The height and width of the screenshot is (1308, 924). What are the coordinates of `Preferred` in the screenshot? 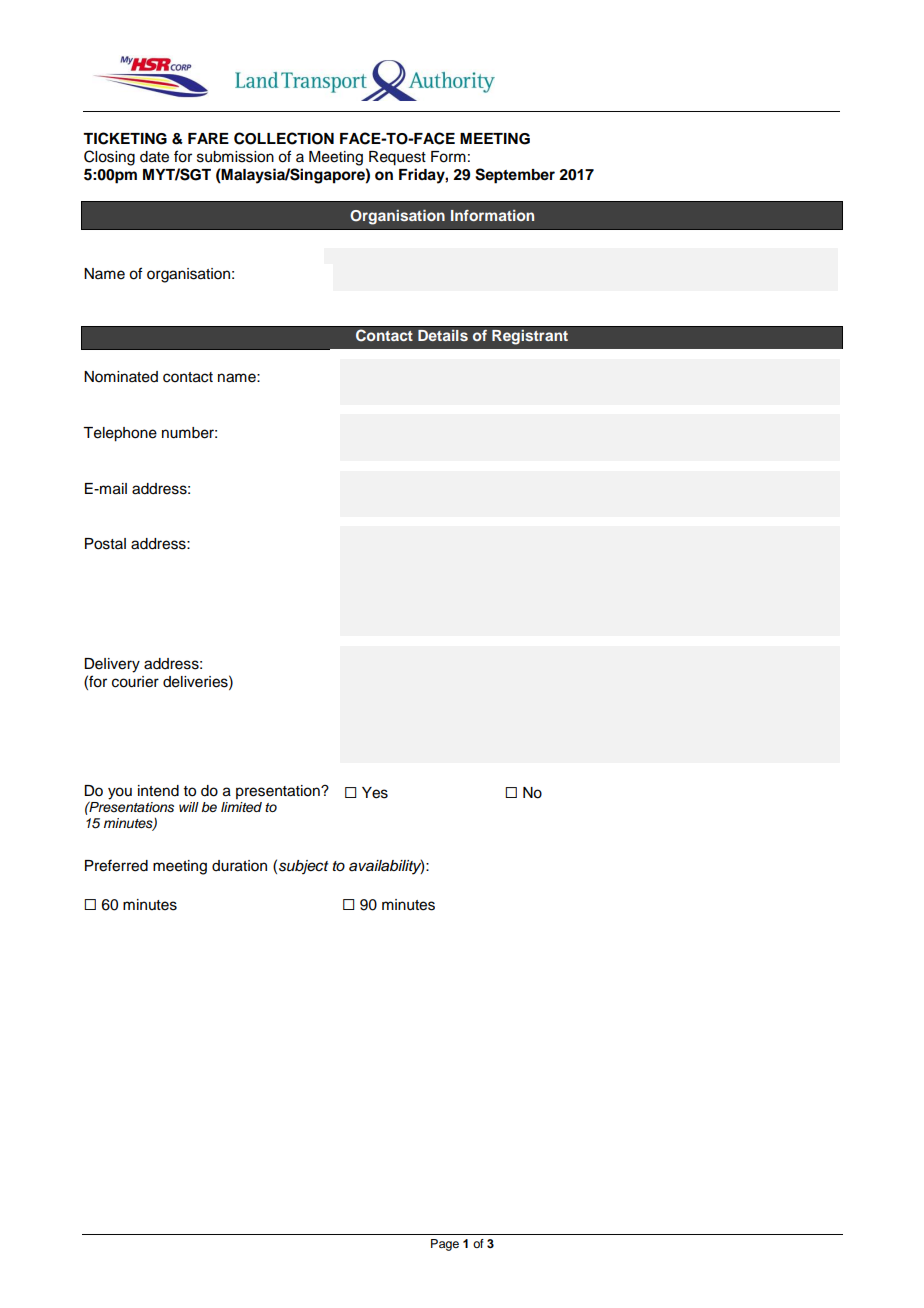 It's located at (116, 865).
